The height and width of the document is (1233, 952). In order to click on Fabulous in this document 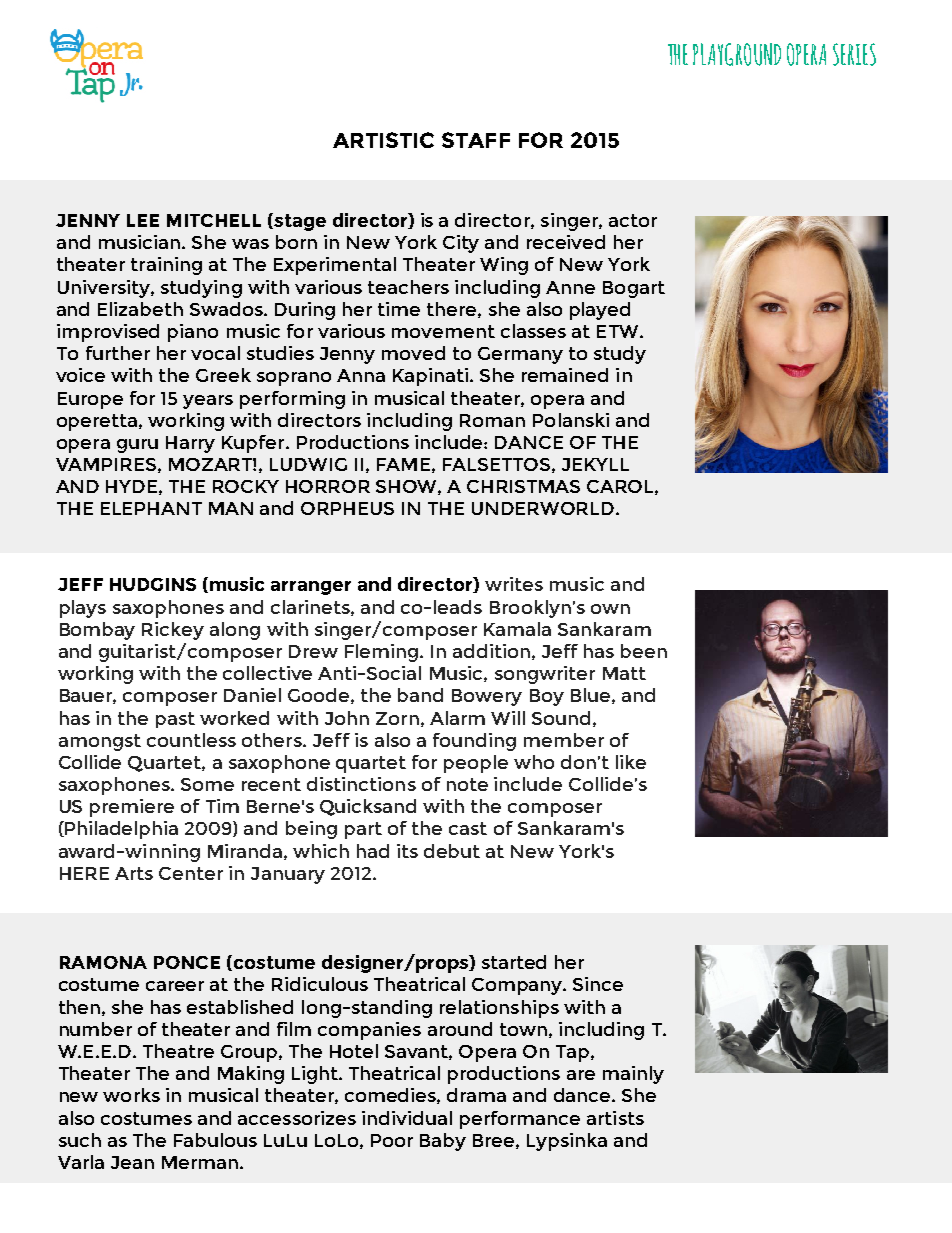, I will do `click(215, 1140)`.
